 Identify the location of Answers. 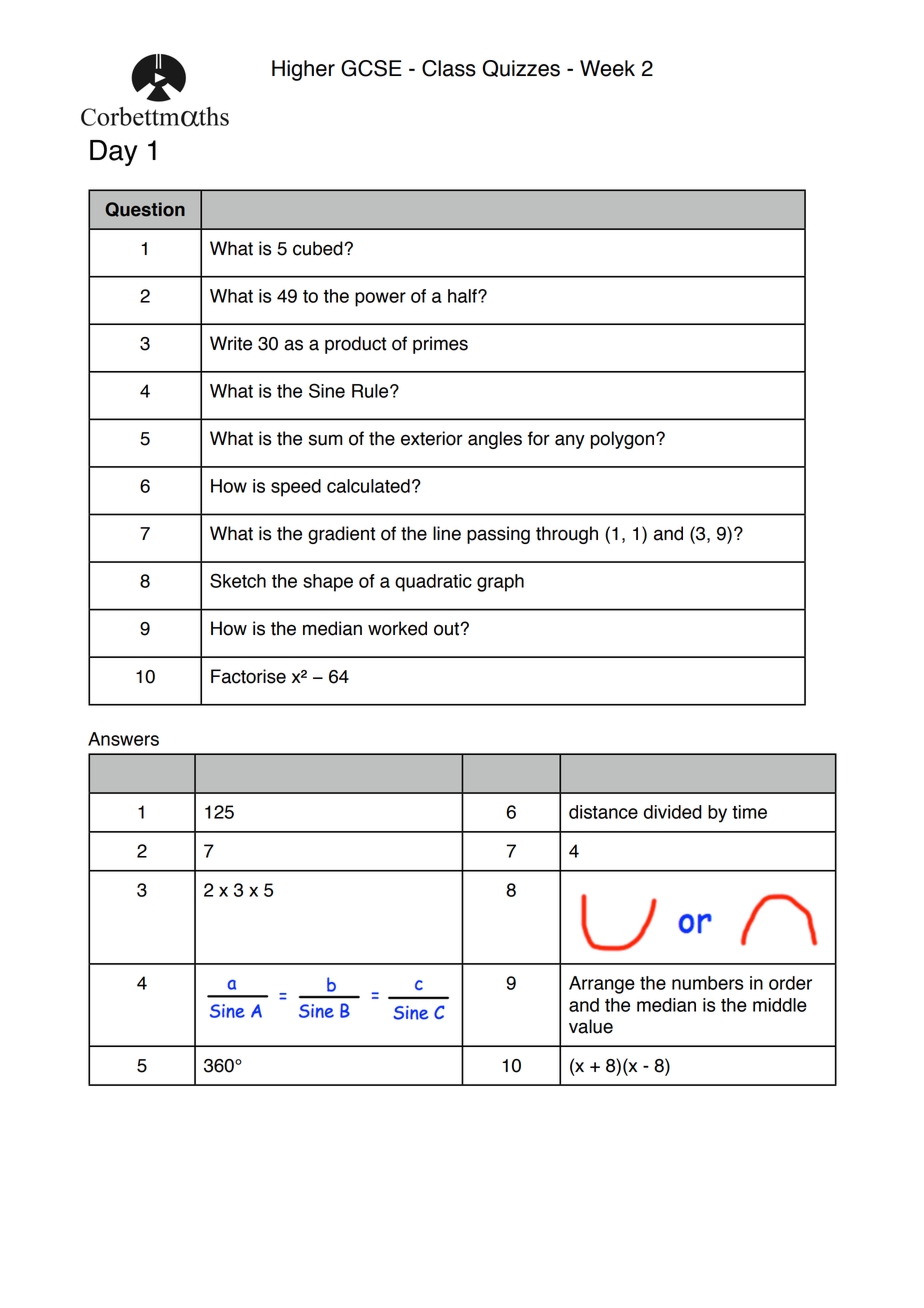
(123, 739).
